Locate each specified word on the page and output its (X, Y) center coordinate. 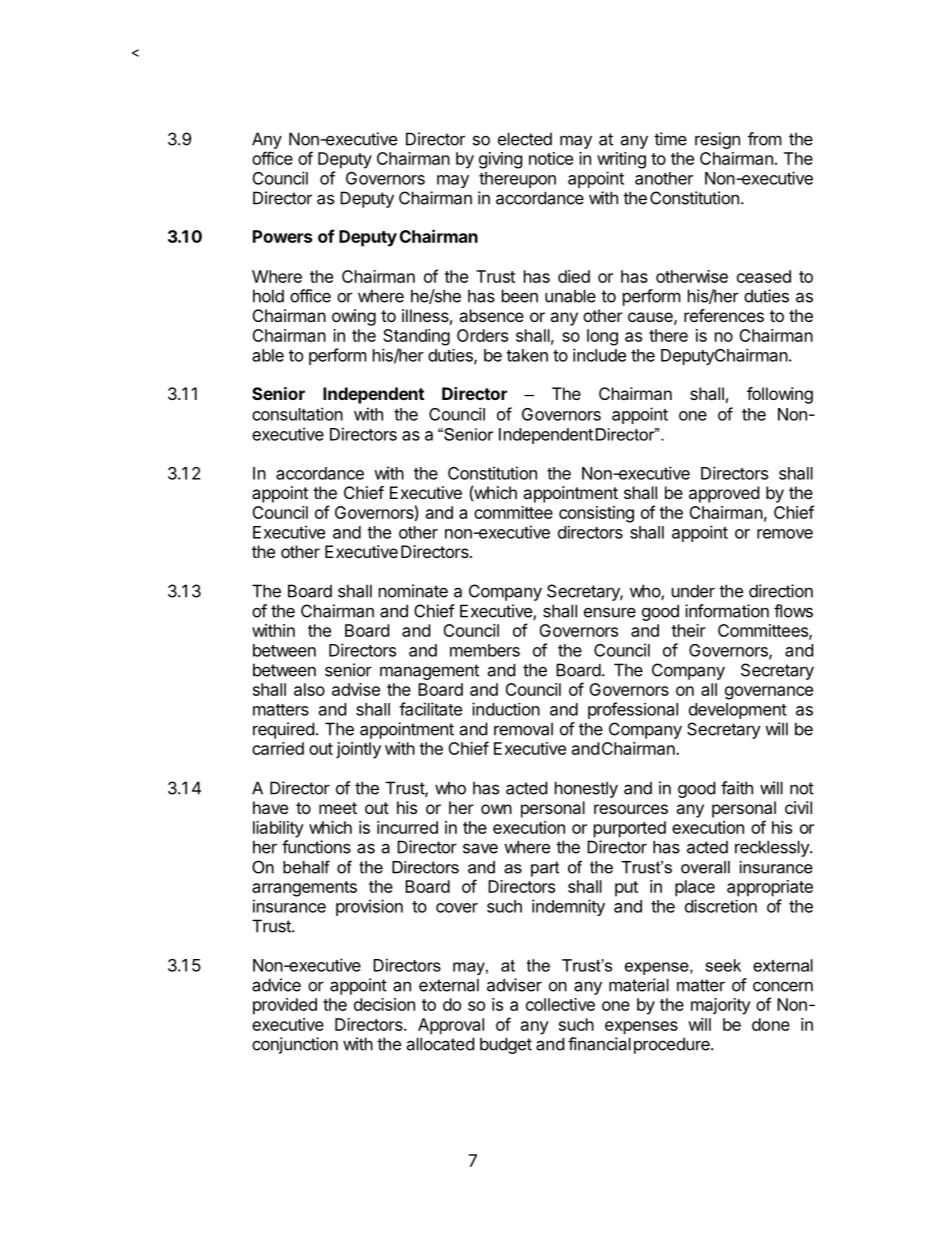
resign (717, 140)
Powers (282, 236)
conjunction (295, 1045)
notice (551, 158)
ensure (610, 612)
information (727, 611)
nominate (413, 591)
